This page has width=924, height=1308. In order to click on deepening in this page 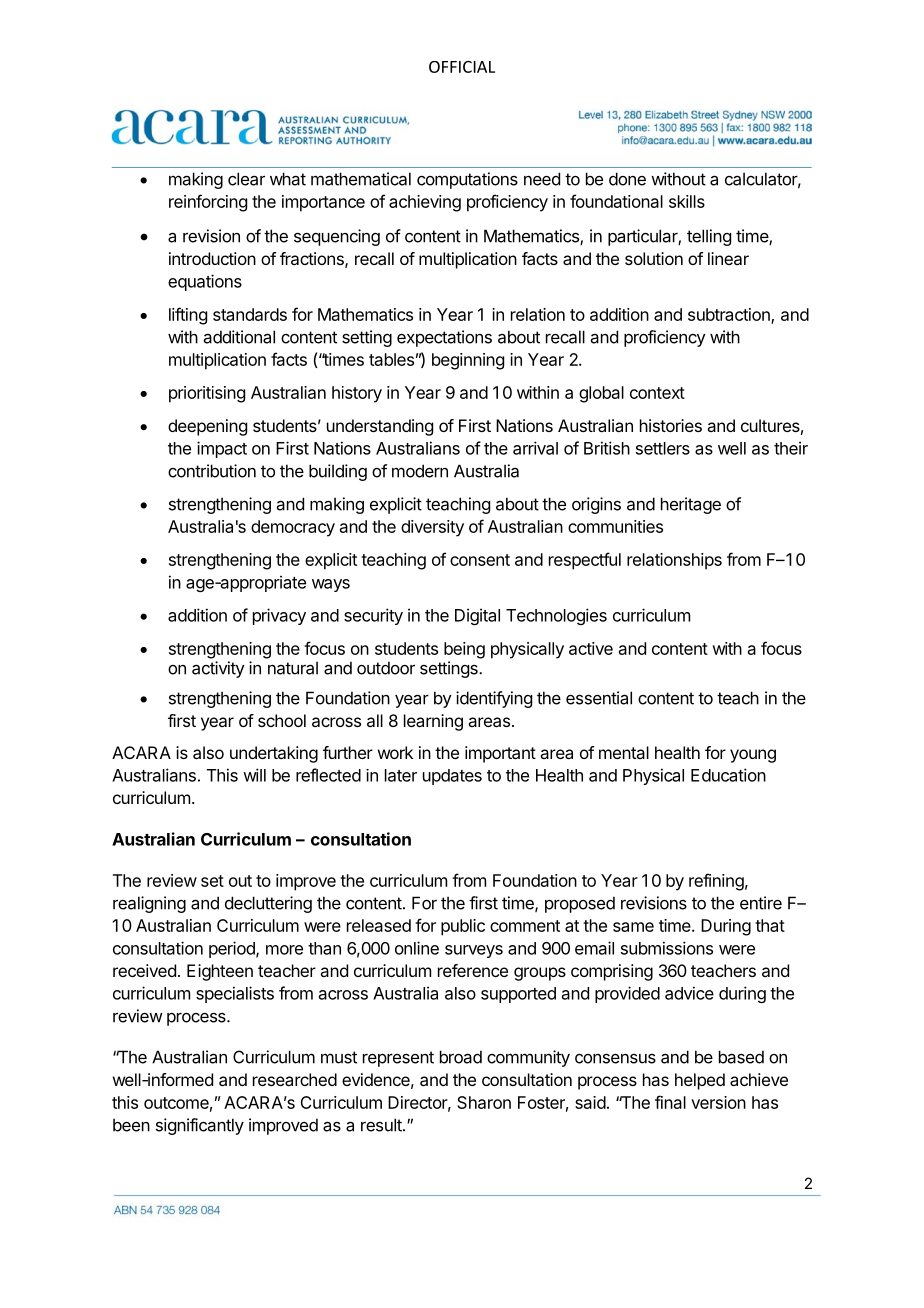, I will do `click(207, 427)`.
